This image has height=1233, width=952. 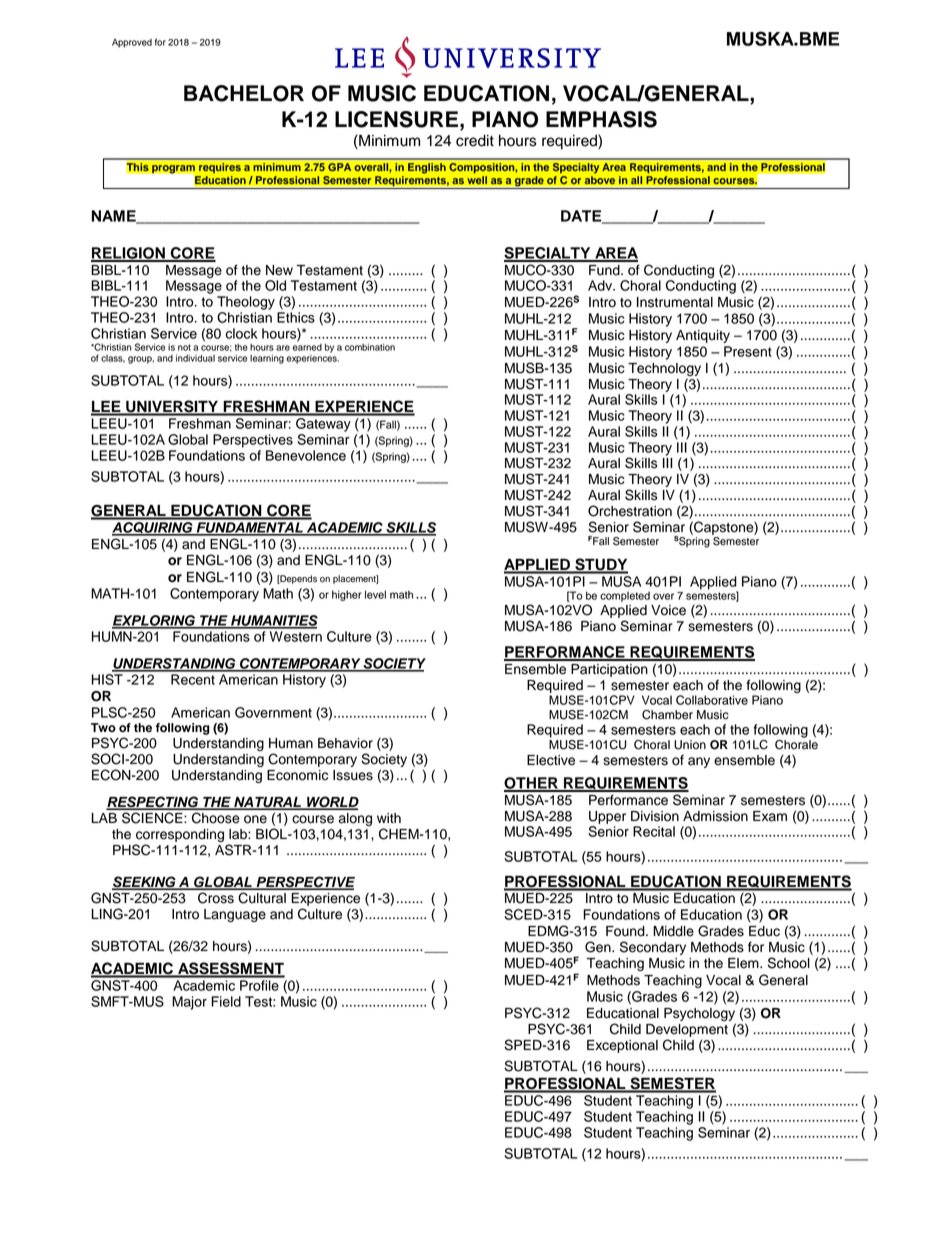 What do you see at coordinates (244, 93) in the image?
I see `BACHELOR` at bounding box center [244, 93].
